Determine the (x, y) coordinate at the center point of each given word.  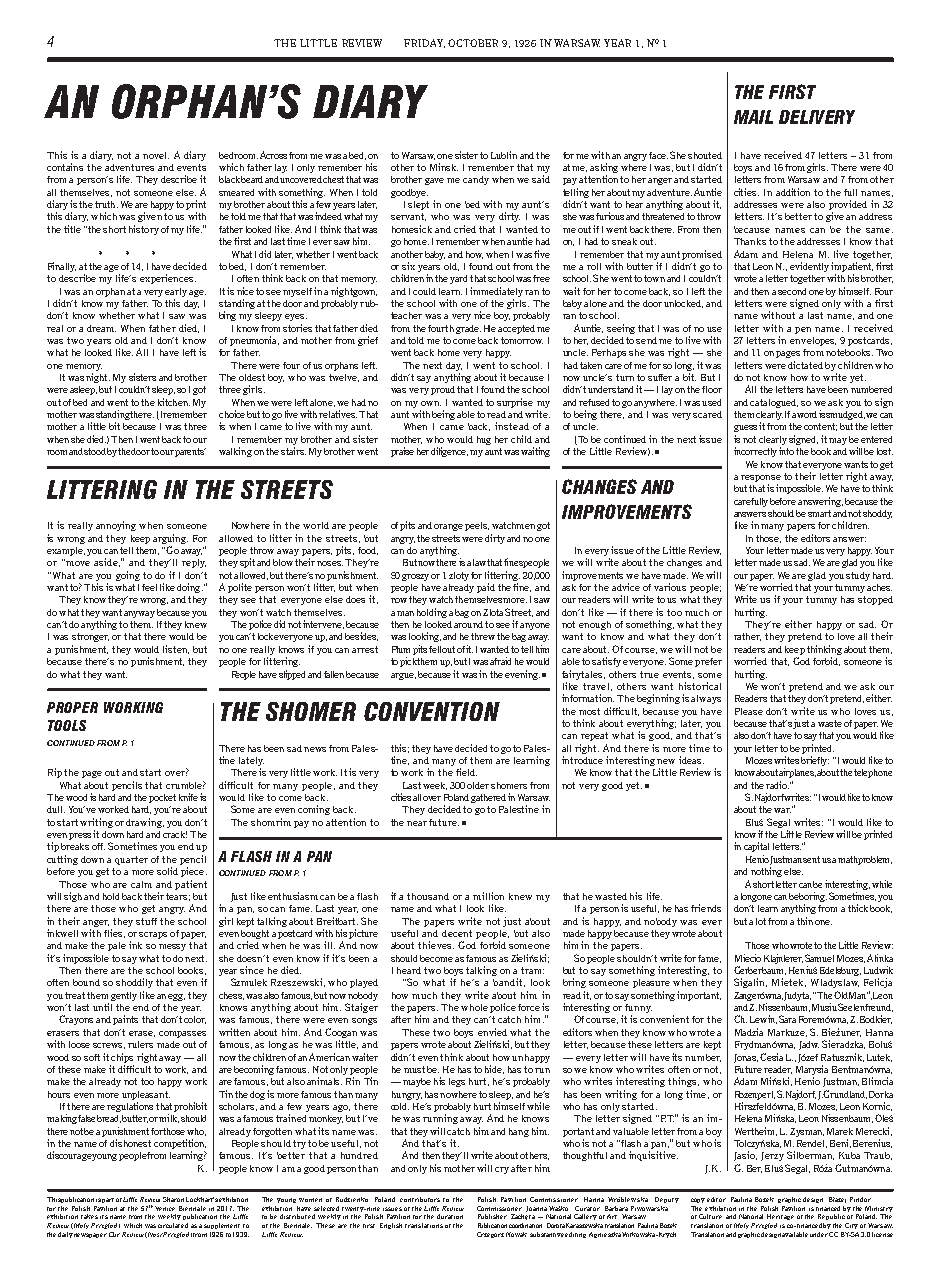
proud (443, 390)
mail (753, 117)
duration (450, 1216)
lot (761, 921)
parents (190, 452)
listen (176, 649)
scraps (153, 935)
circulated (173, 1225)
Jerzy (772, 1156)
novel (156, 155)
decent (457, 933)
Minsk (444, 167)
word (807, 414)
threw (483, 636)
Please (749, 711)
